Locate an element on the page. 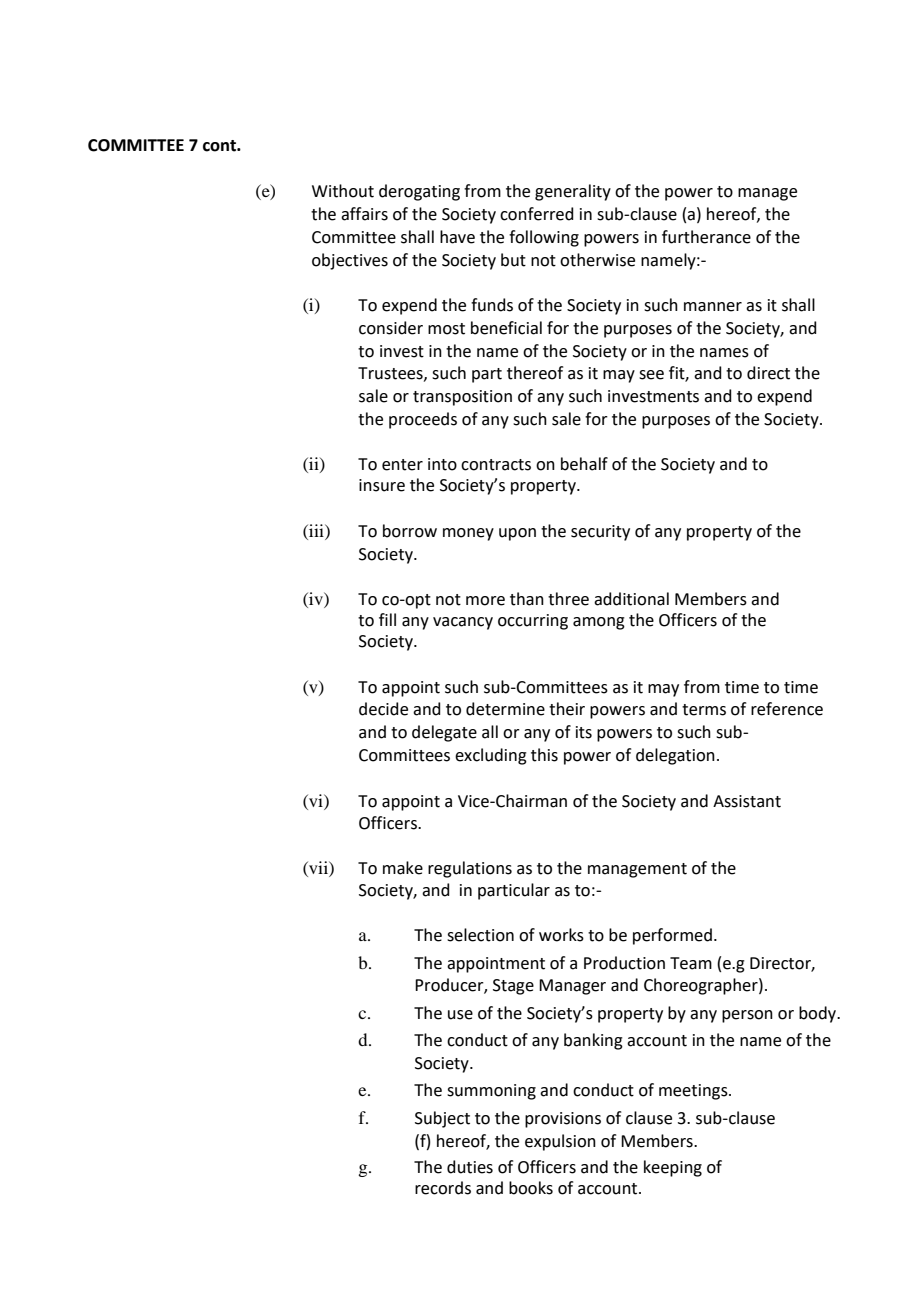 The width and height of the document is (924, 1308). generality is located at coordinates (573, 192).
